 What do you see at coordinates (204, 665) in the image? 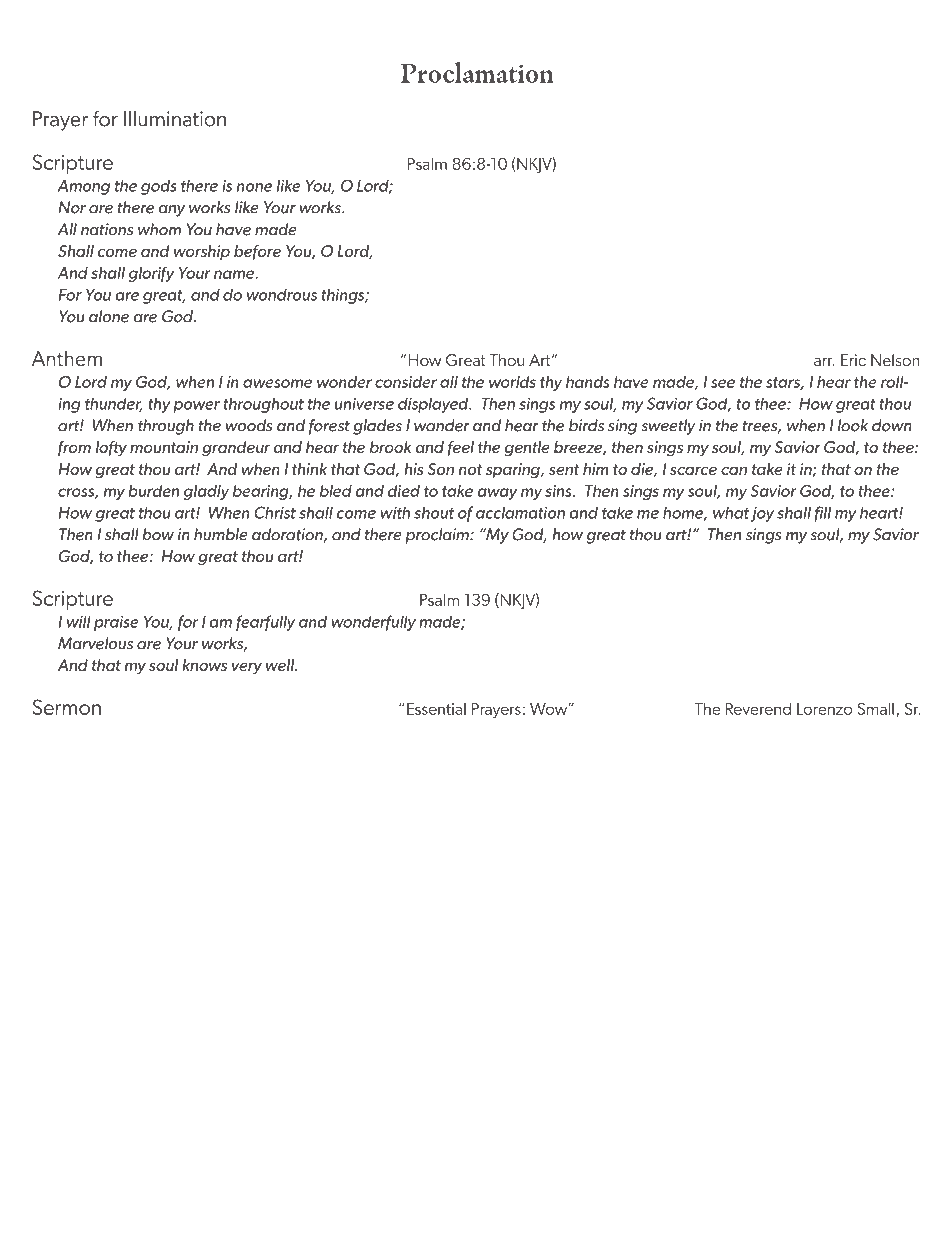
I see `knows` at bounding box center [204, 665].
